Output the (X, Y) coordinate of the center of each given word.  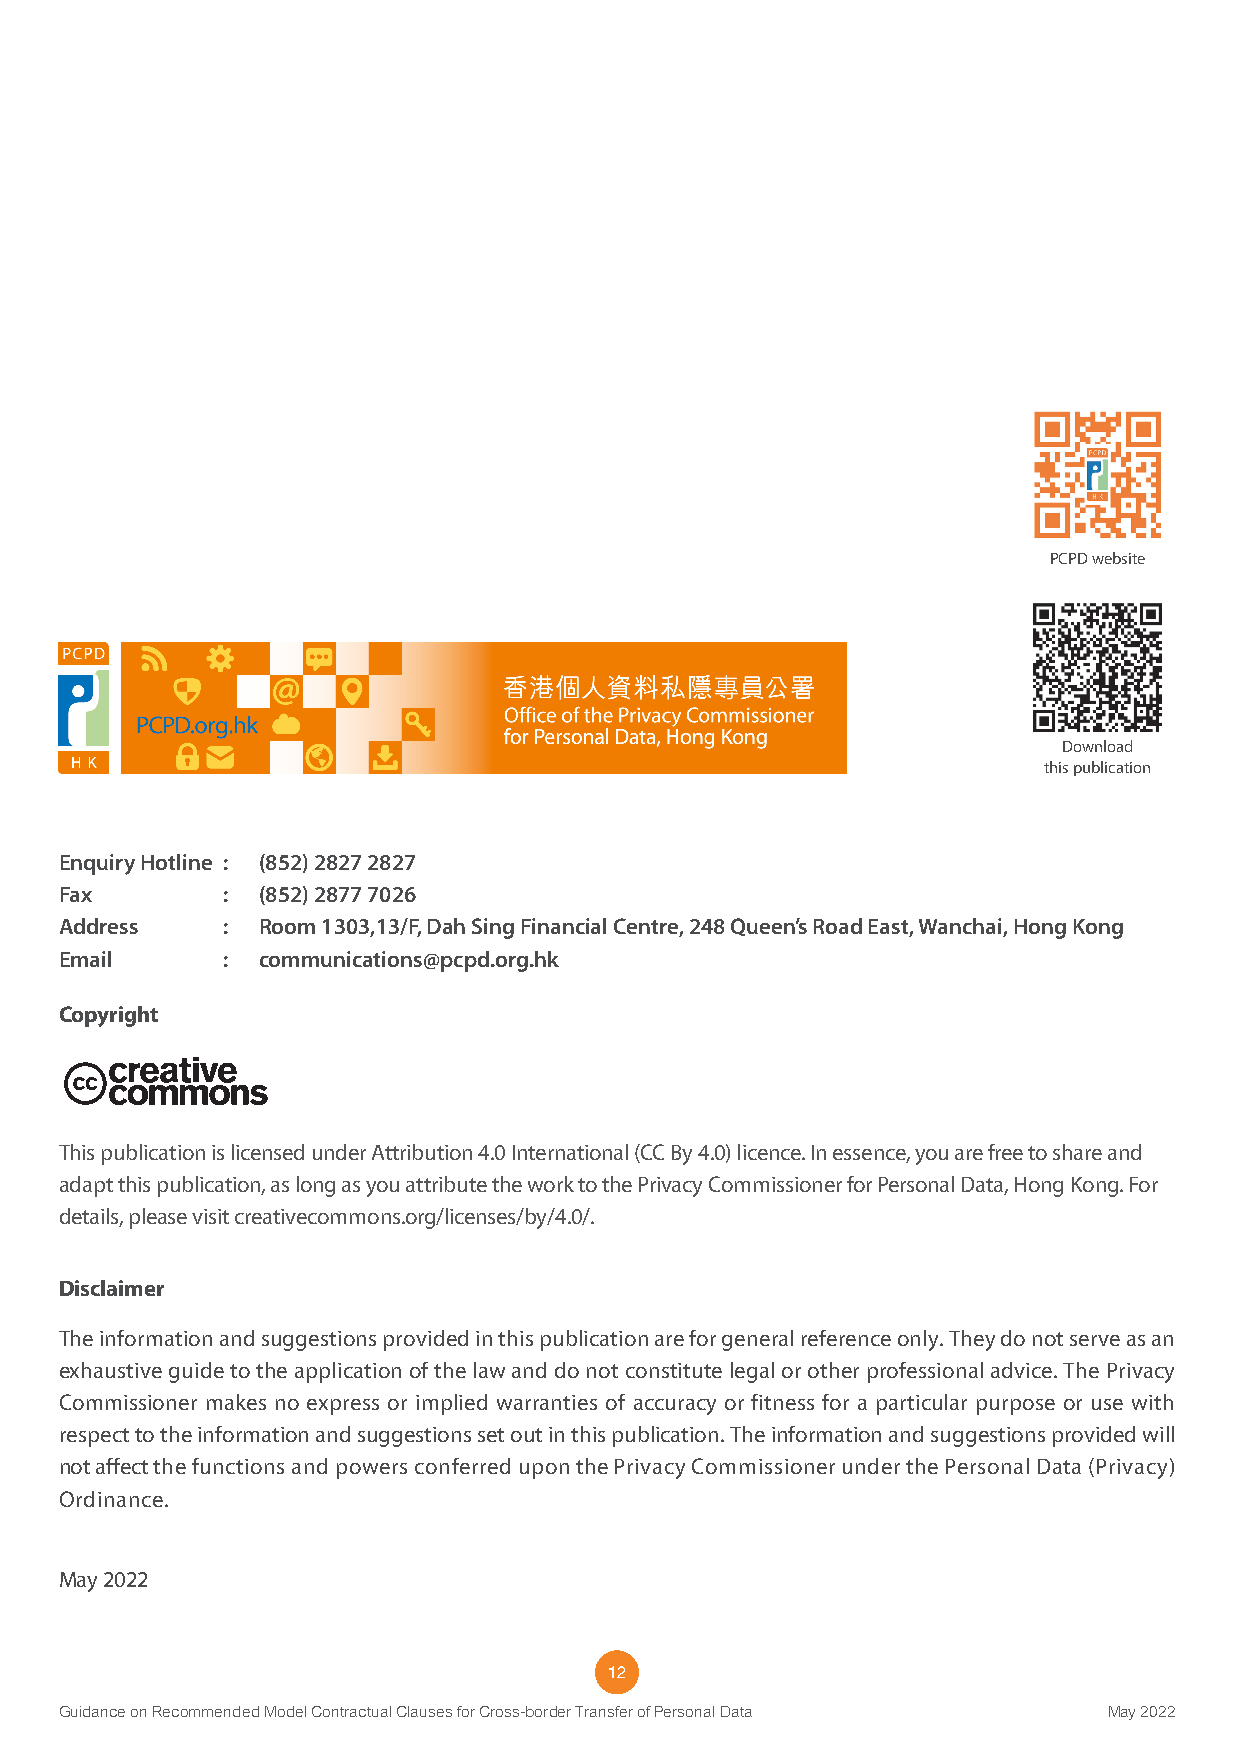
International (570, 1152)
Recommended (206, 1711)
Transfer (604, 1711)
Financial (564, 926)
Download (1097, 746)
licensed (268, 1152)
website (1118, 558)
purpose (1016, 1407)
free (1005, 1152)
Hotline (177, 862)
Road (838, 926)
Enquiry (98, 864)
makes (236, 1402)
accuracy (675, 1407)
